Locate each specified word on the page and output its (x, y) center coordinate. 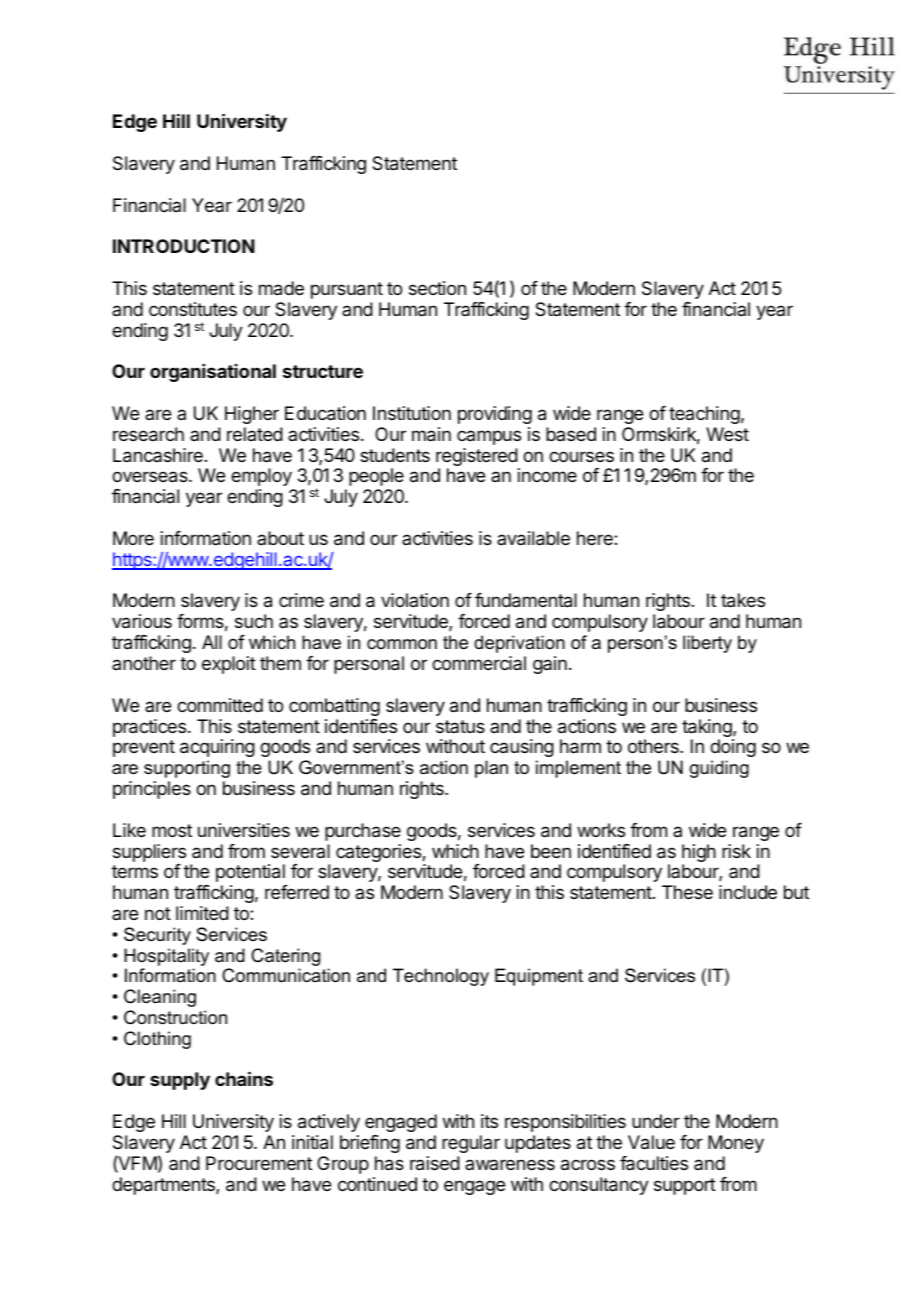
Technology (441, 977)
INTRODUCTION (184, 246)
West (727, 434)
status (460, 726)
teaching (704, 415)
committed (220, 705)
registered (477, 458)
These (687, 892)
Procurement (259, 1163)
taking (708, 729)
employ (261, 477)
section (437, 288)
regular (471, 1144)
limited (202, 913)
